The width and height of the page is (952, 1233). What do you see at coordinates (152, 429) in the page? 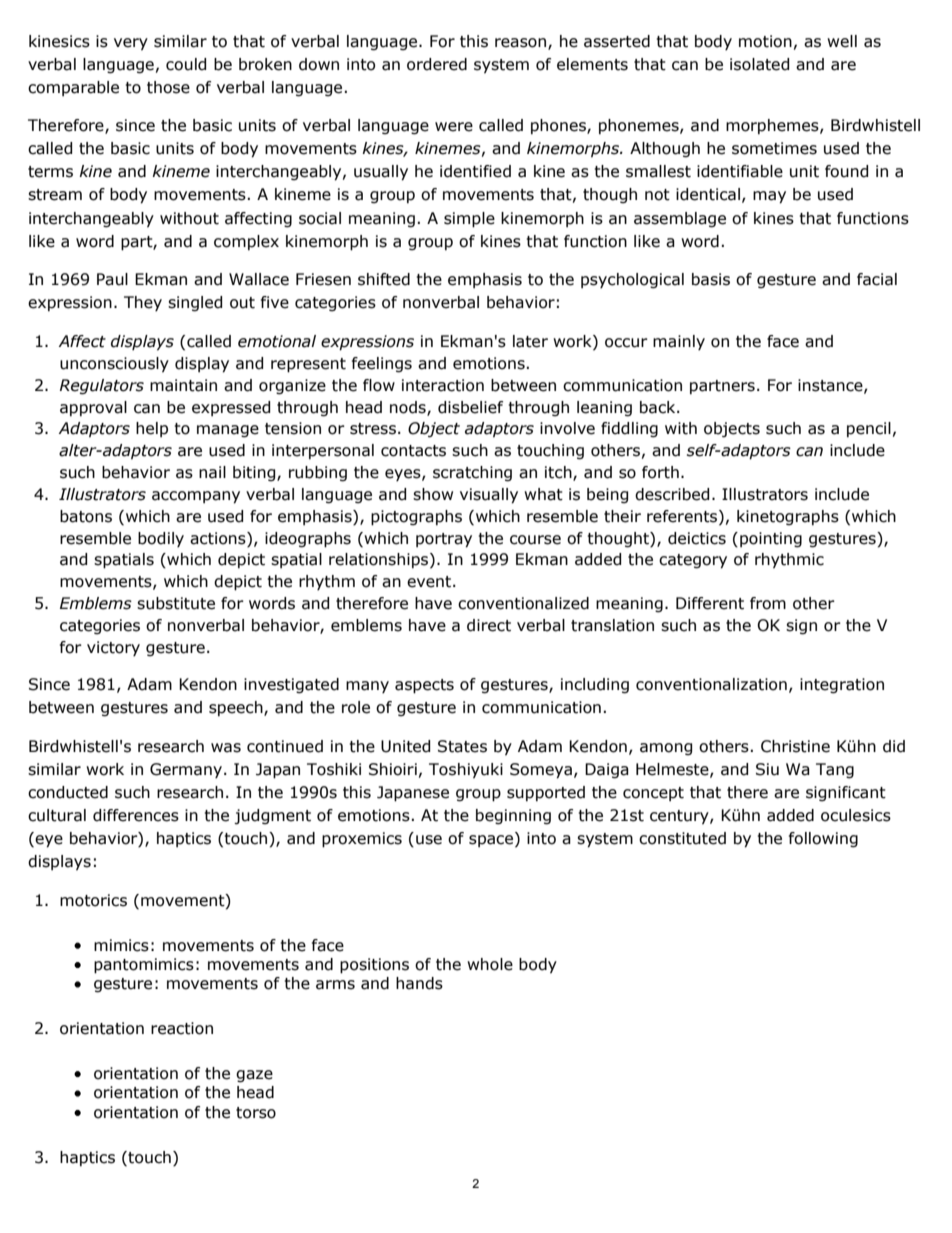
I see `help` at bounding box center [152, 429].
